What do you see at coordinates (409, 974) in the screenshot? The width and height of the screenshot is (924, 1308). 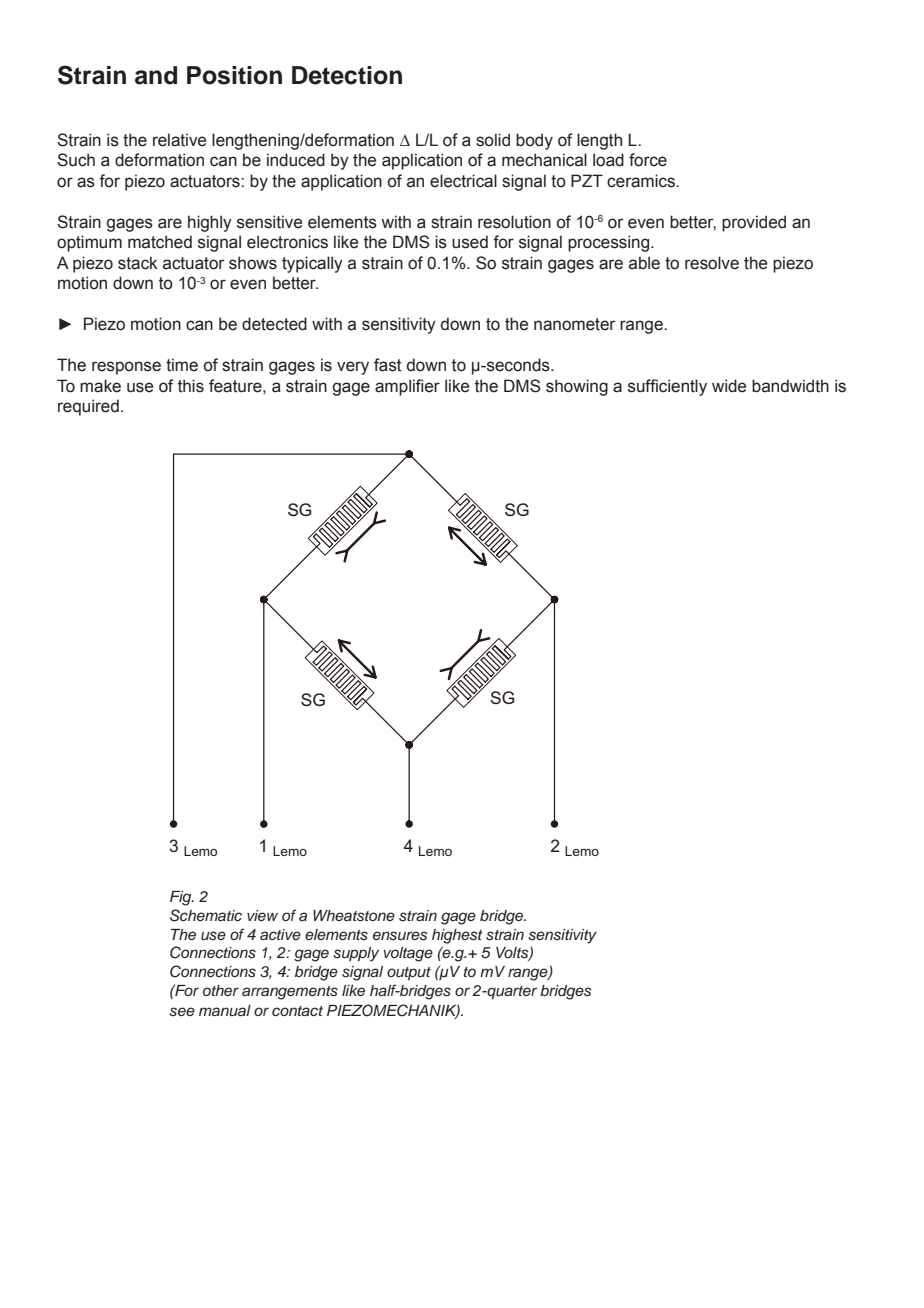 I see `output` at bounding box center [409, 974].
